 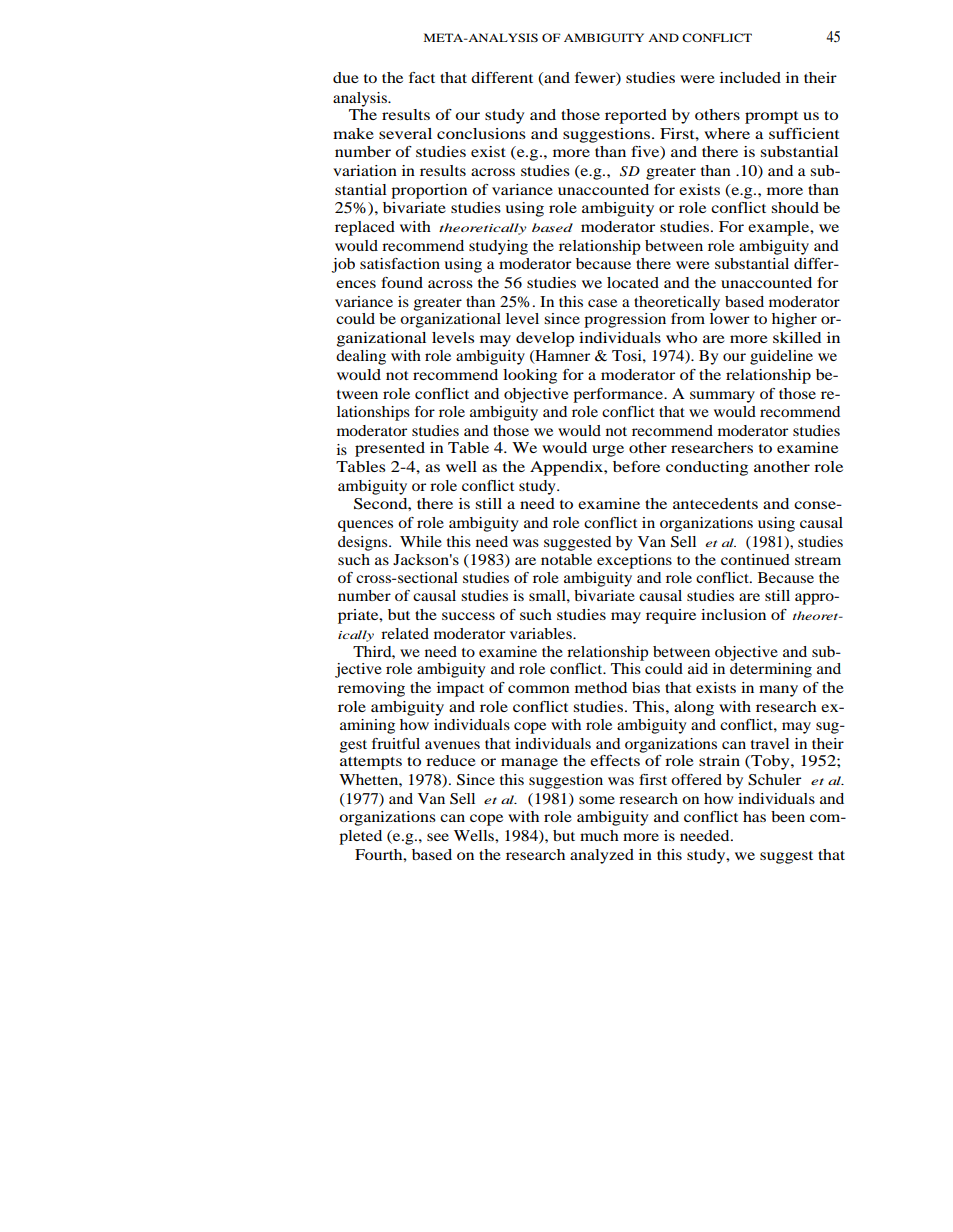 I want to click on much, so click(x=599, y=835).
